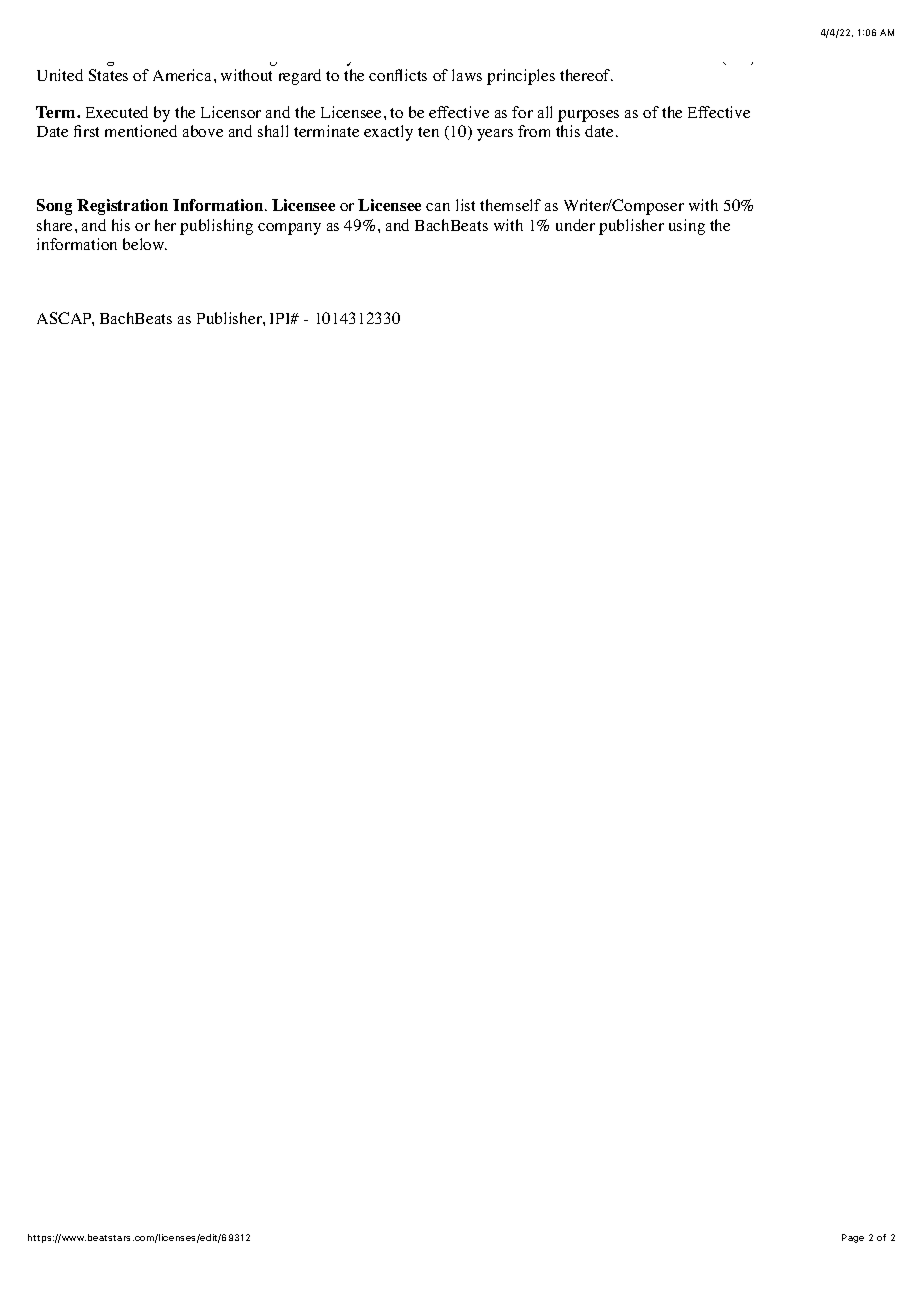 The image size is (924, 1308). I want to click on company, so click(289, 229).
